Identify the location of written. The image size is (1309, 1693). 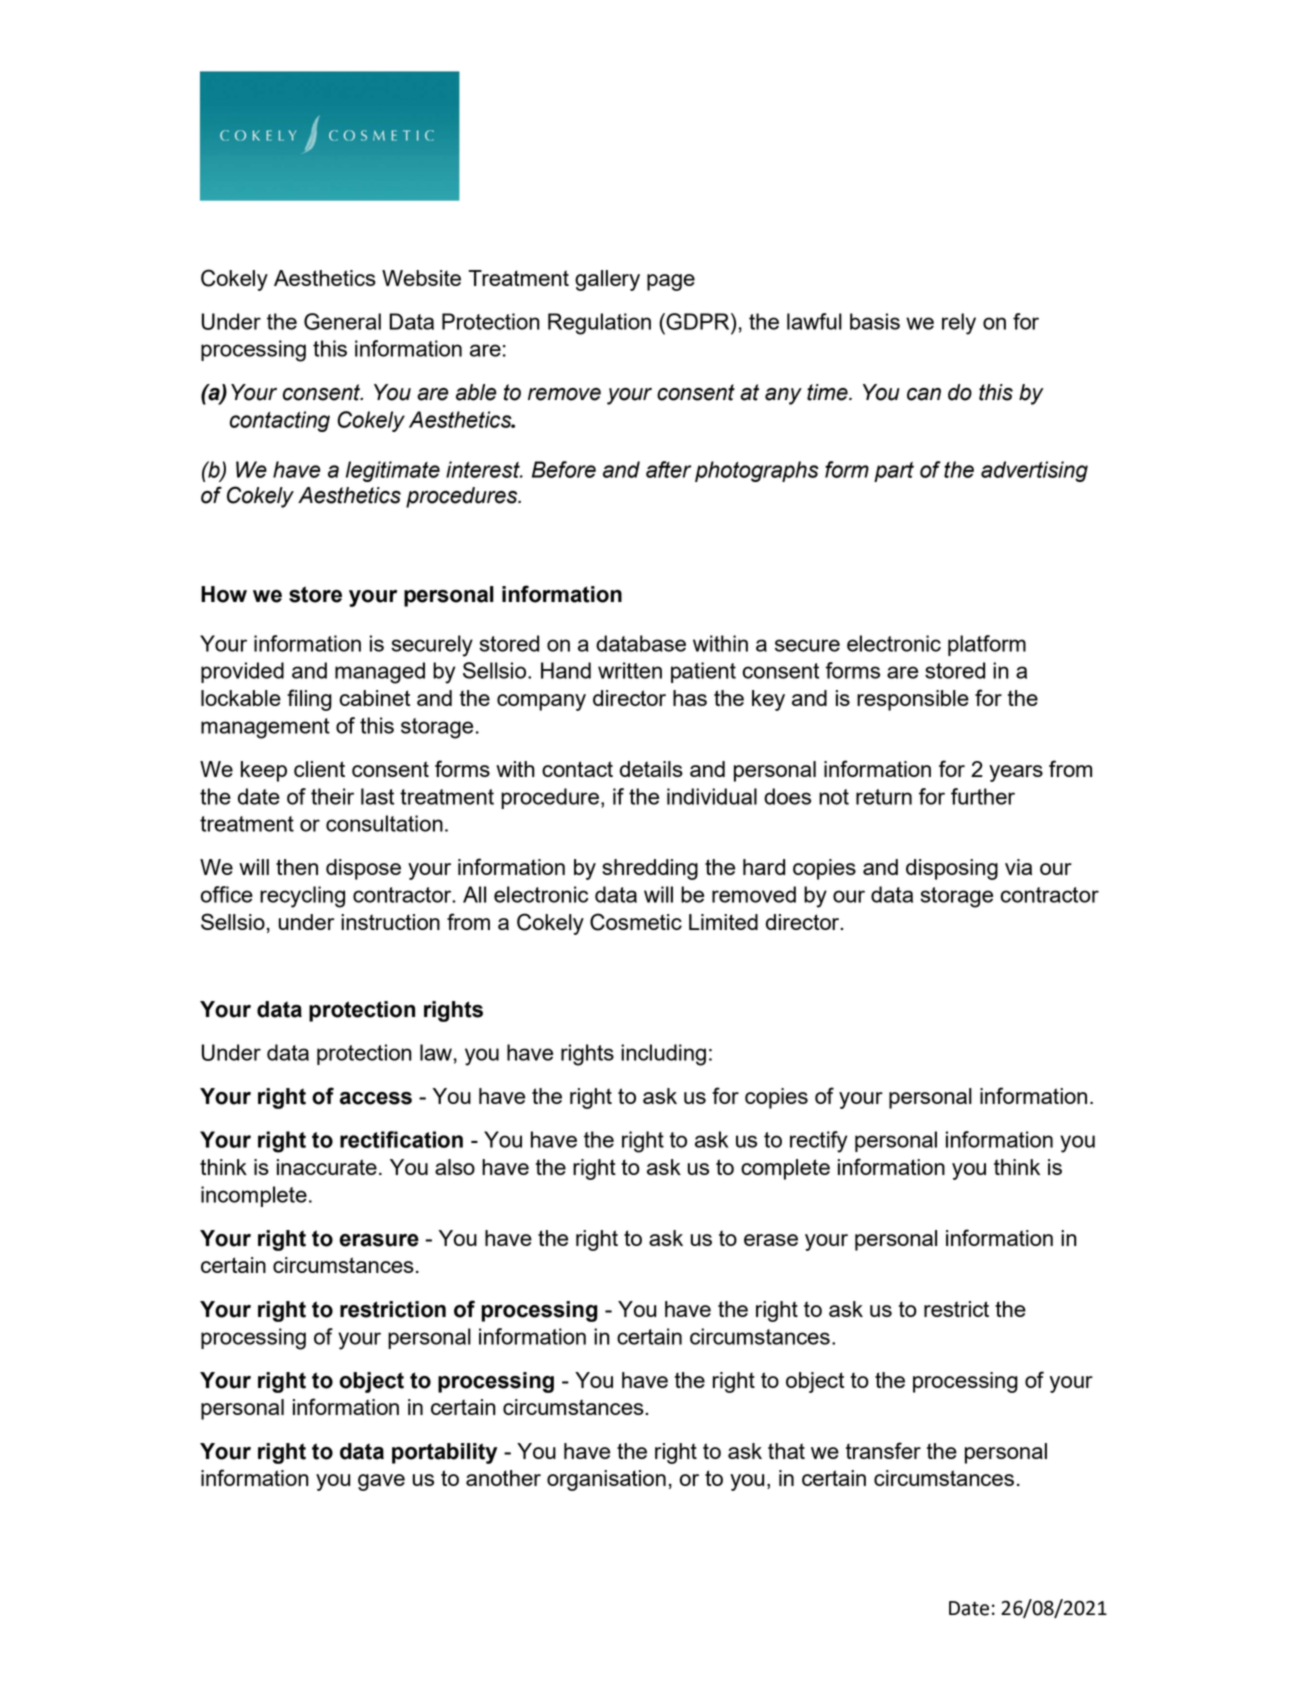
(630, 670).
